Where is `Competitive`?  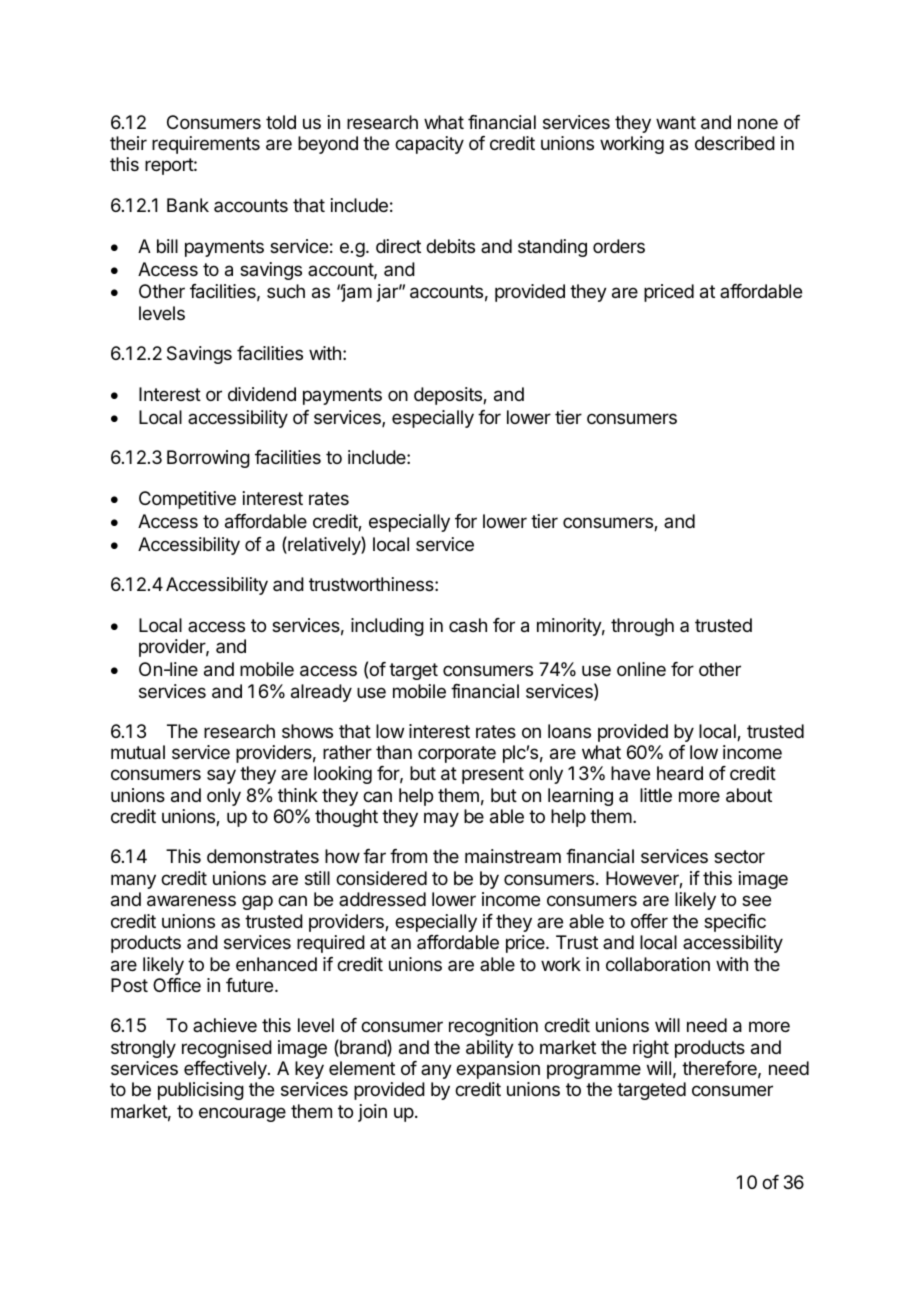
Competitive is located at coordinates (187, 500).
